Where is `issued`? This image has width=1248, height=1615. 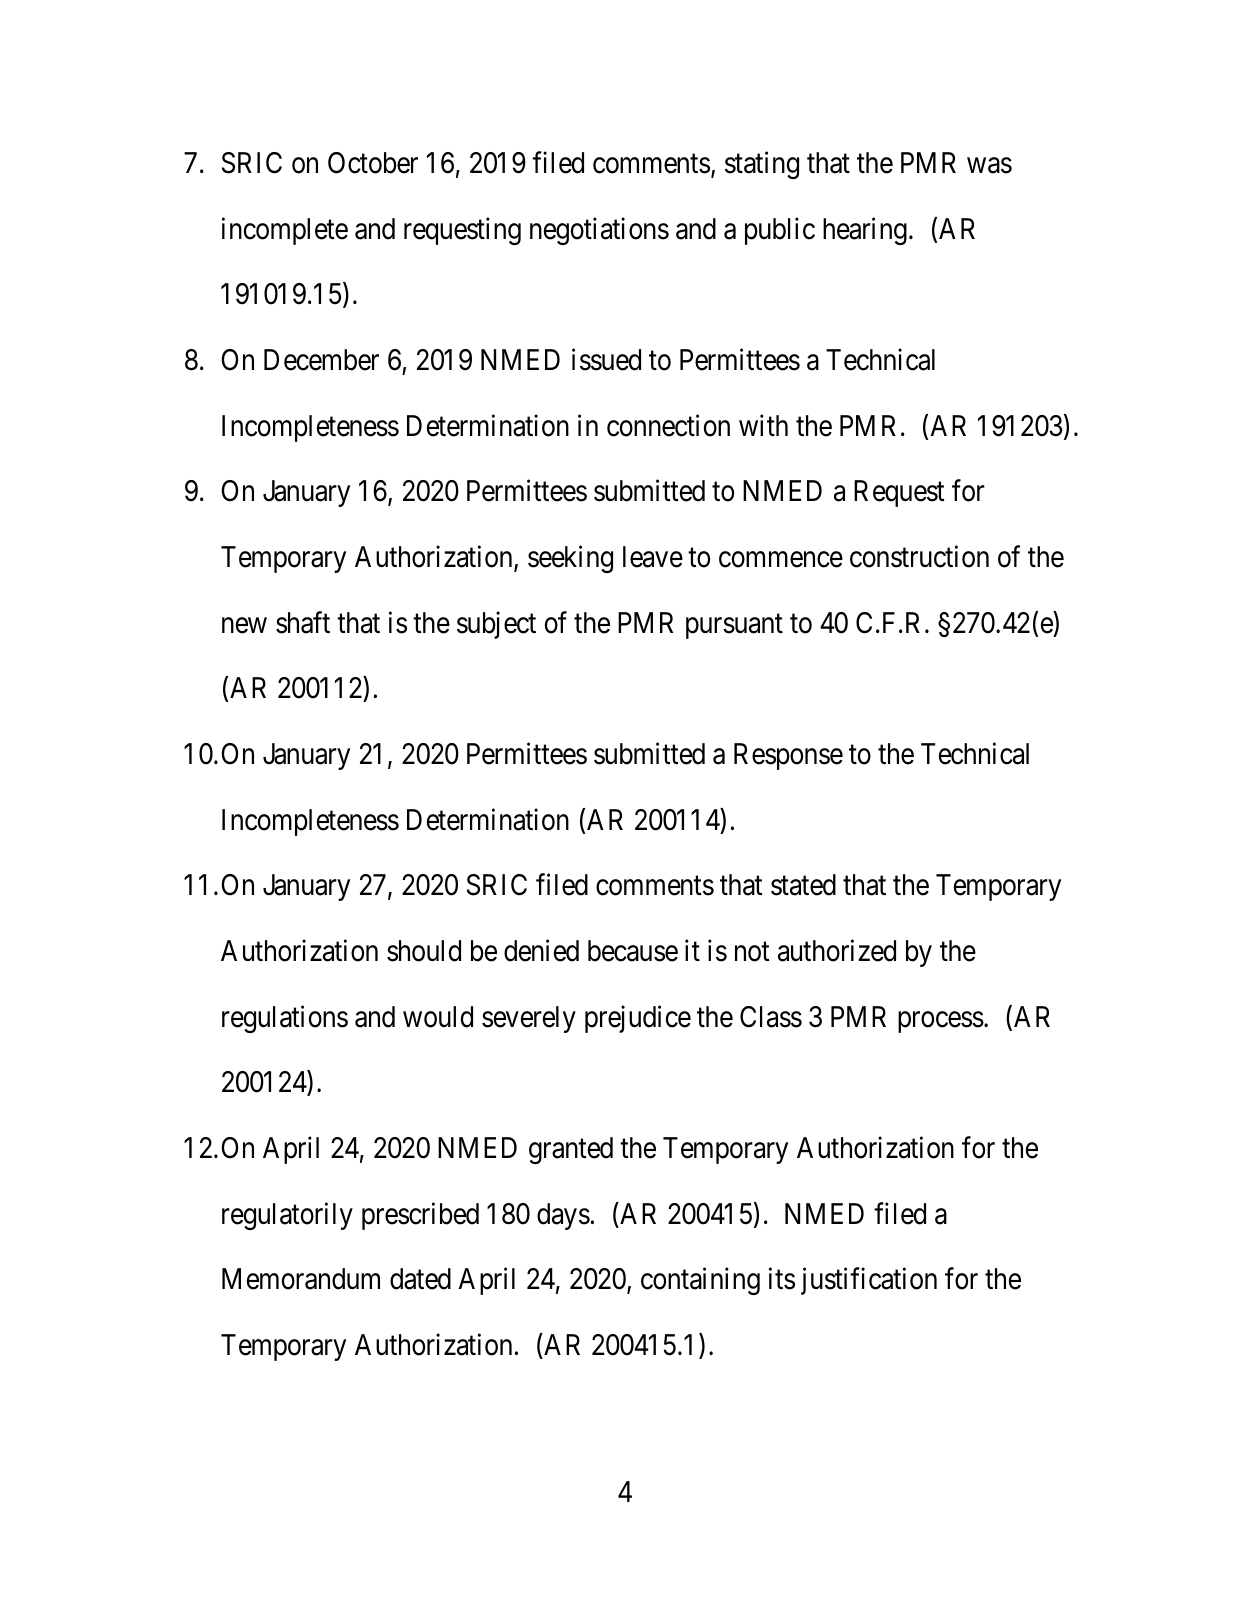
issued is located at coordinates (606, 359).
